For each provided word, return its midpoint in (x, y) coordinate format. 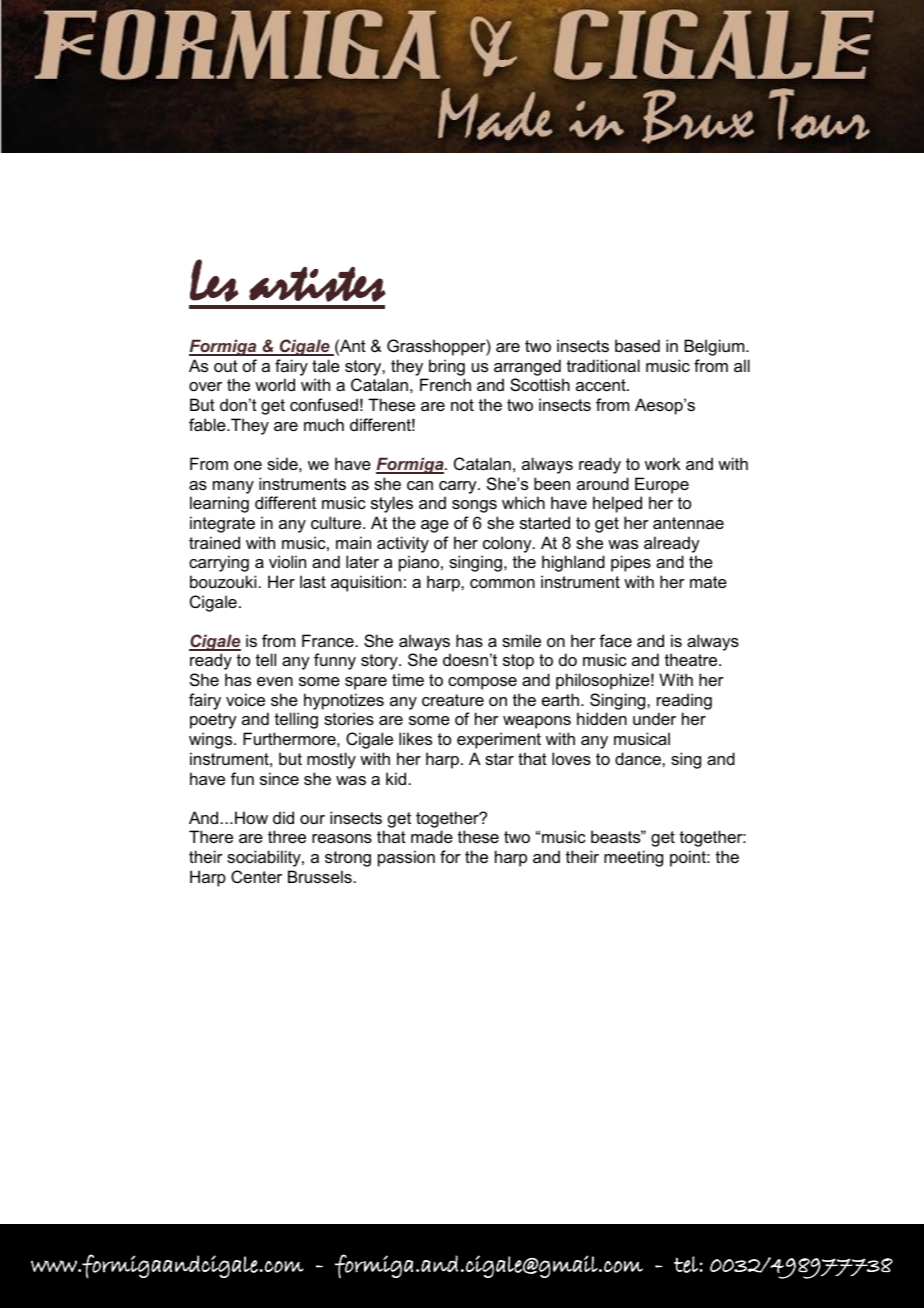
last (313, 581)
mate (708, 582)
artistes (317, 284)
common (502, 583)
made (432, 836)
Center (256, 876)
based (637, 345)
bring (447, 367)
